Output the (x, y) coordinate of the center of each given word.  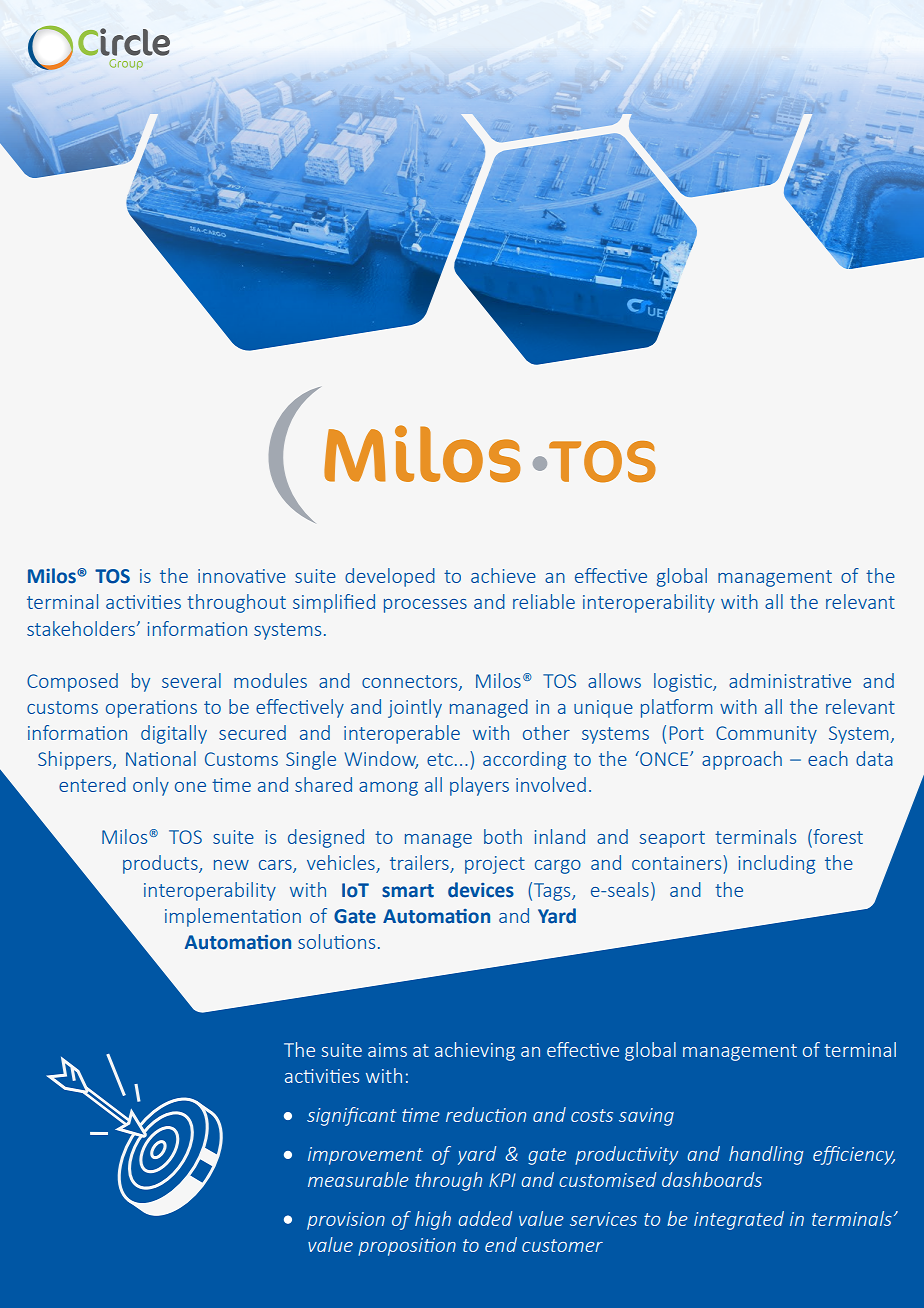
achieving (475, 1051)
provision (346, 1221)
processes (425, 606)
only (151, 786)
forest (837, 838)
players (479, 786)
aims (387, 1050)
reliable (544, 601)
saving (646, 1117)
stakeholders (82, 628)
